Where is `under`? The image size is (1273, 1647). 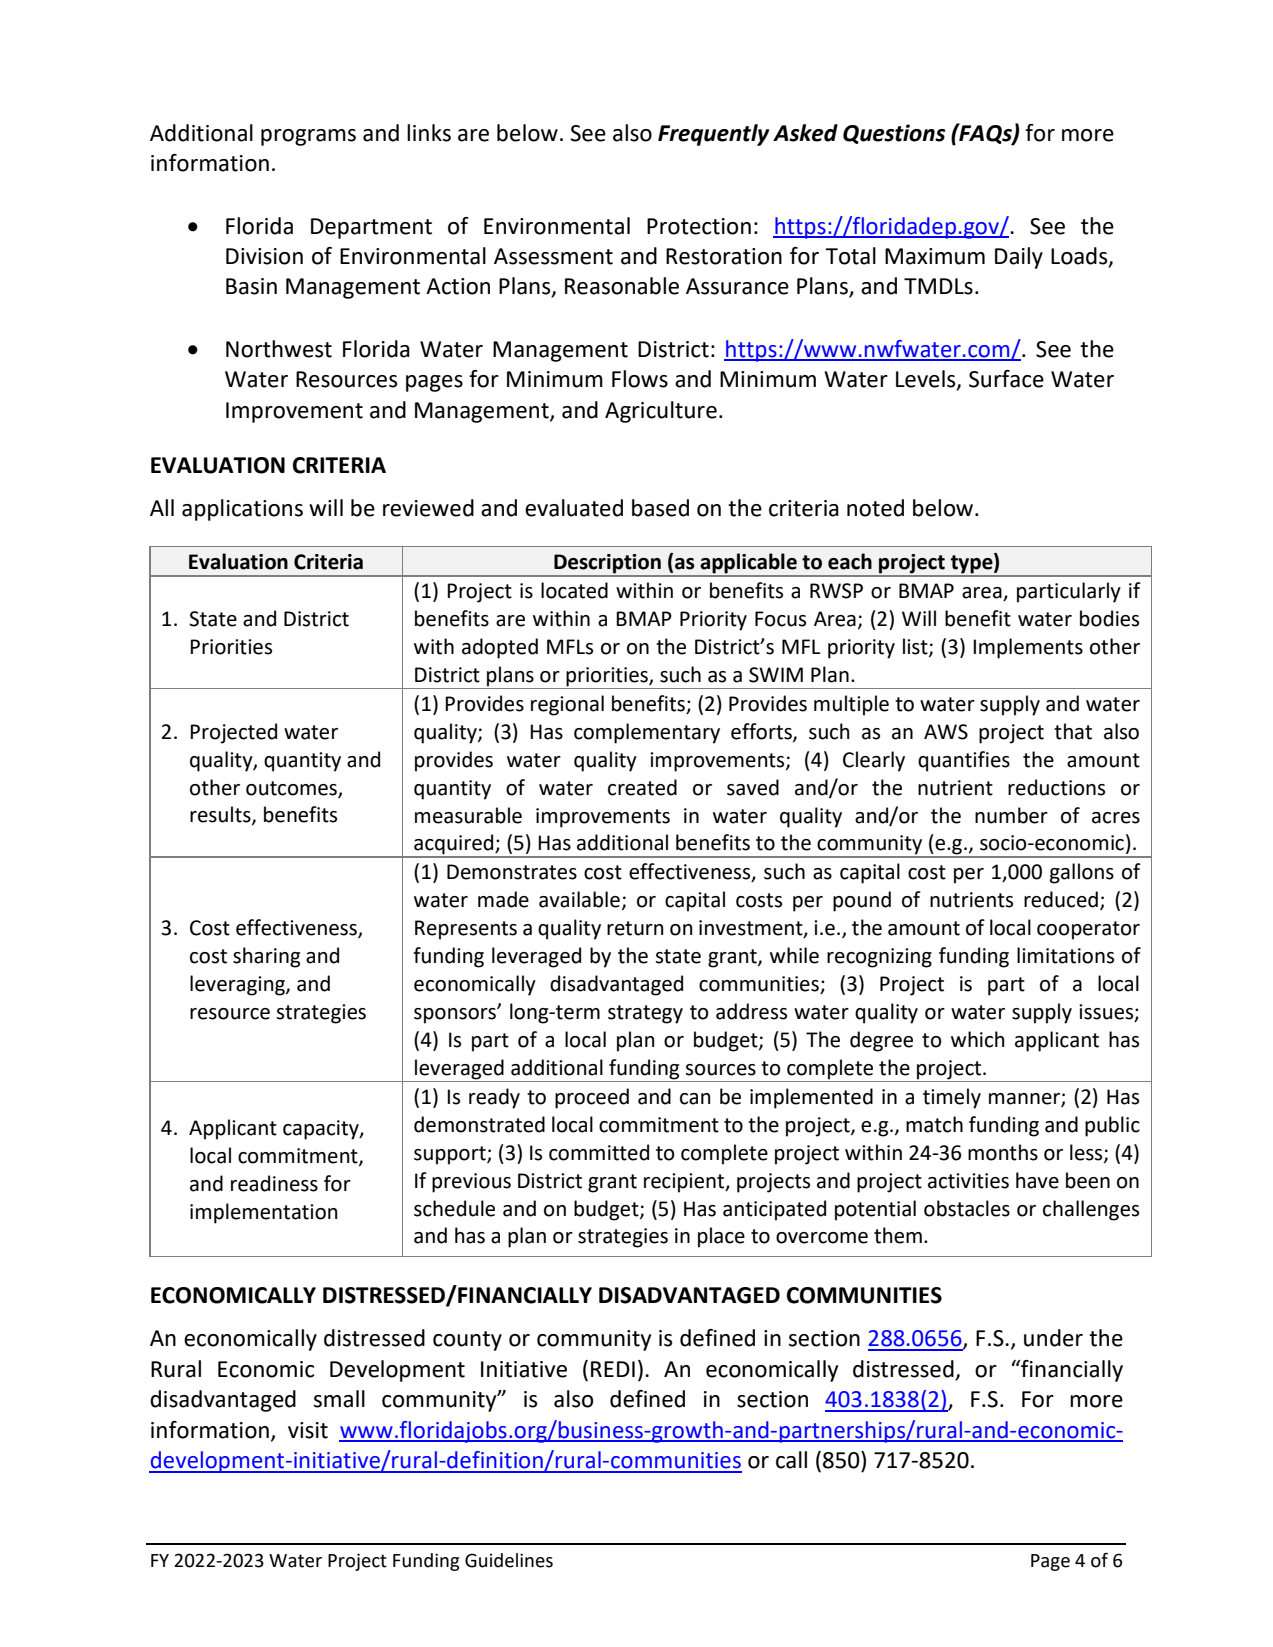
under is located at coordinates (1053, 1338).
